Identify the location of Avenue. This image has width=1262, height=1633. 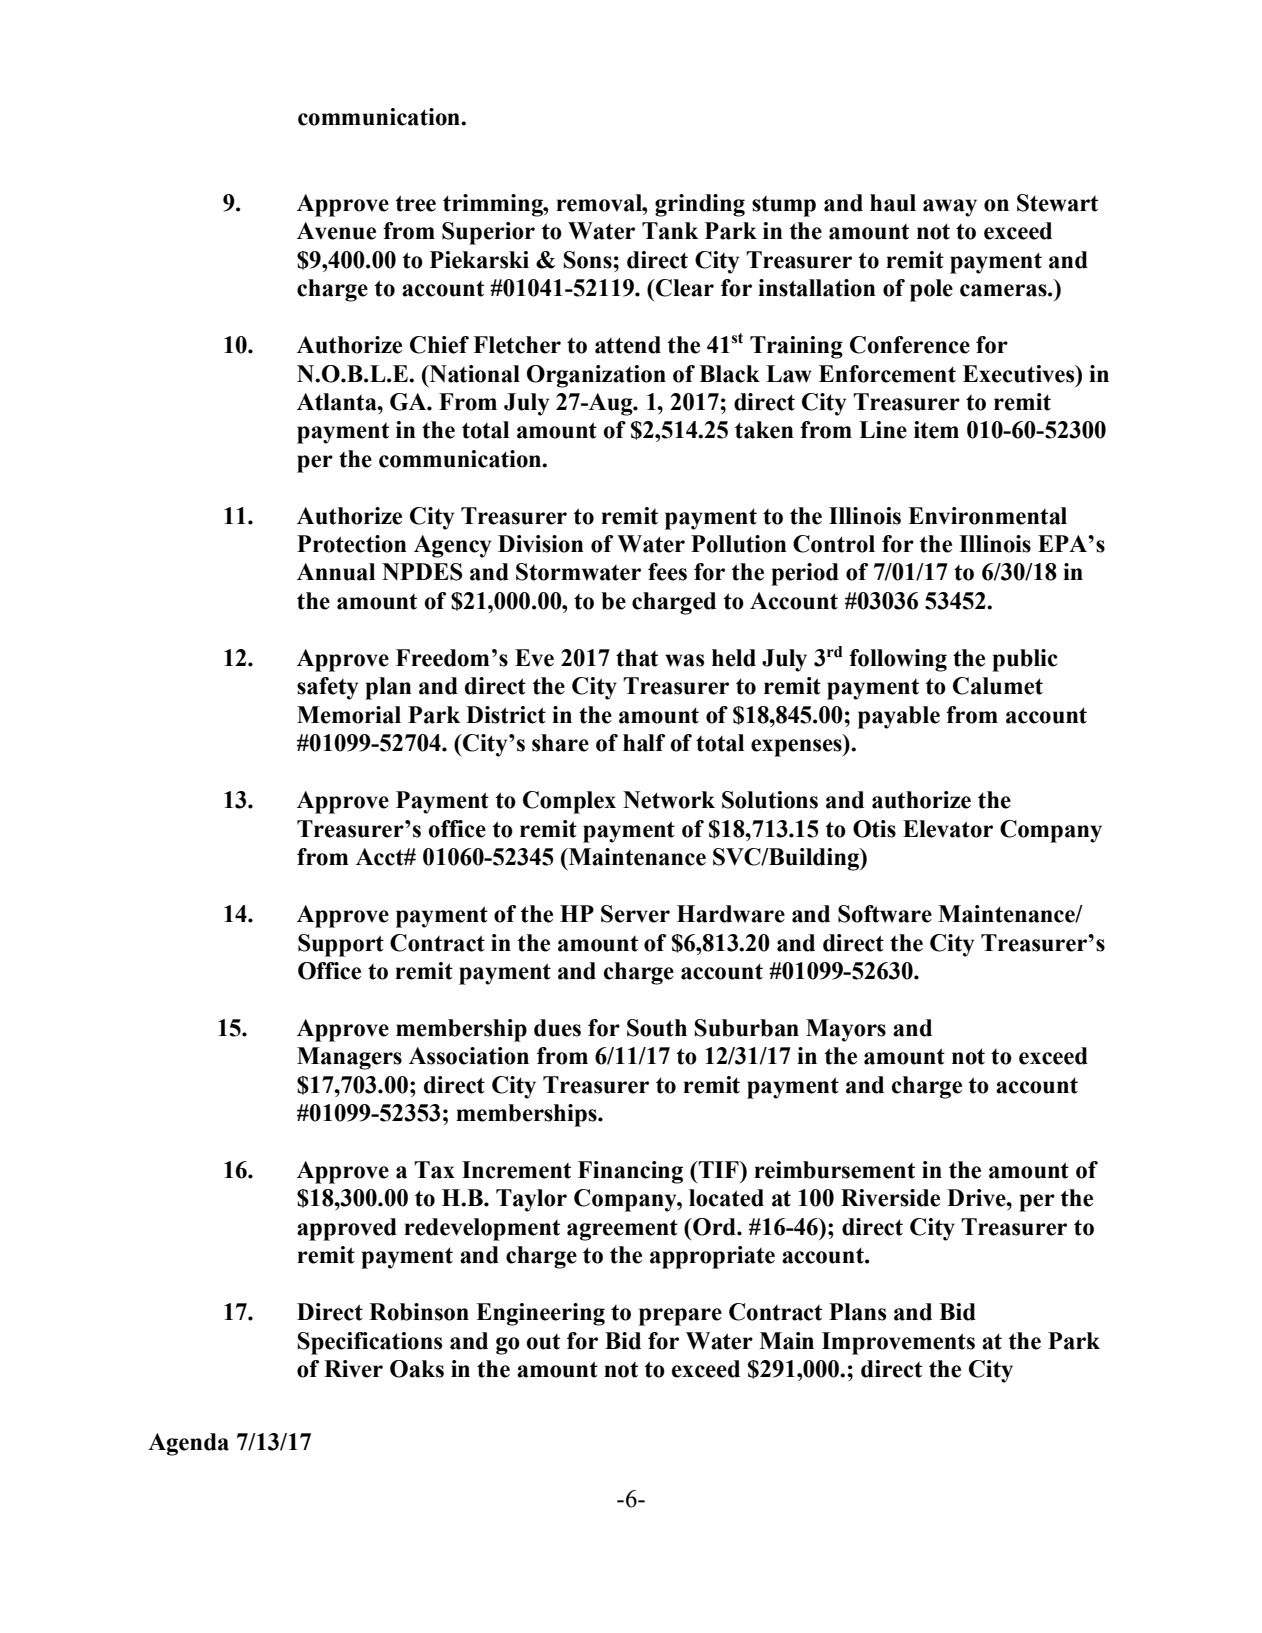
(336, 231).
